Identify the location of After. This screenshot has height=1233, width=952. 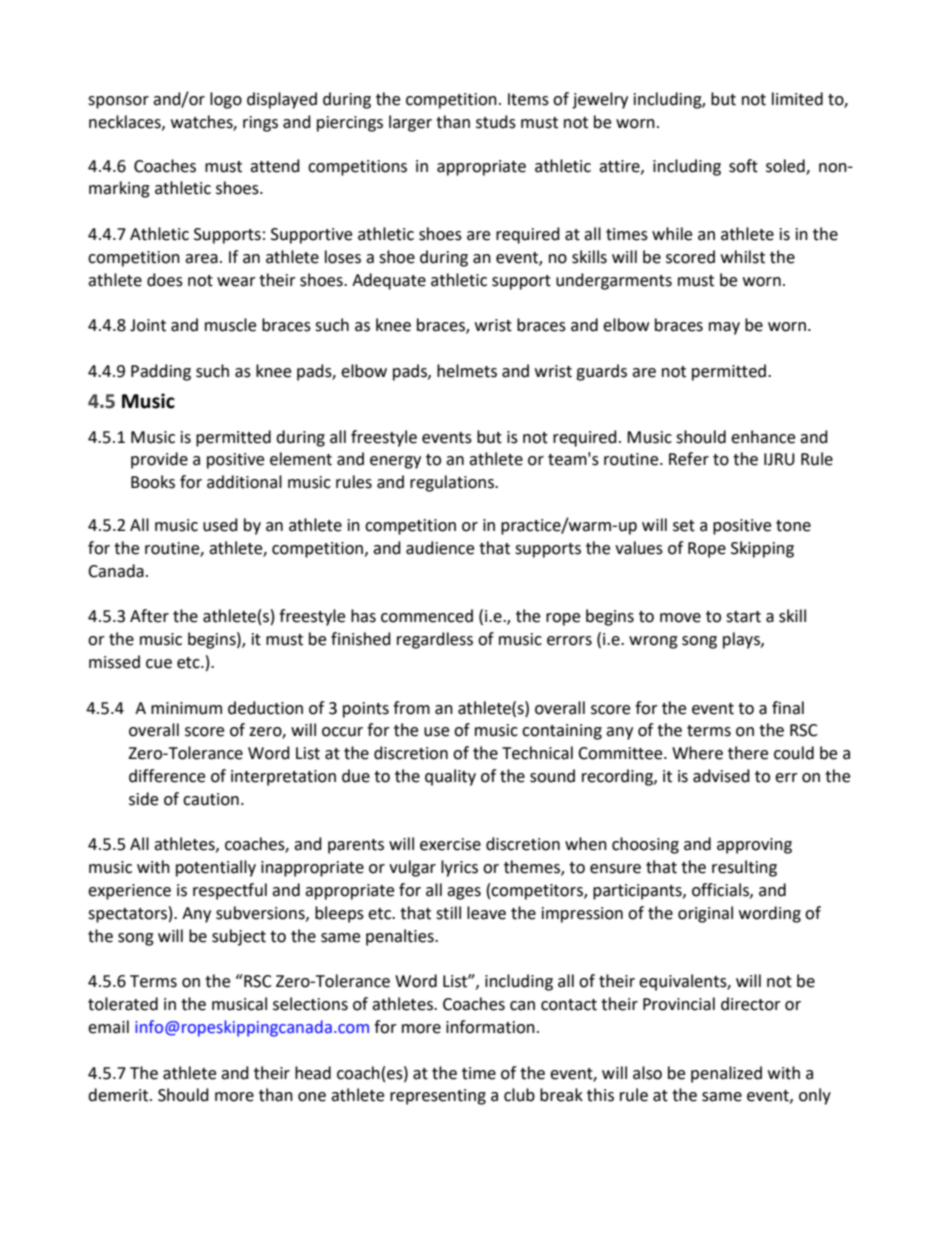
(149, 616).
